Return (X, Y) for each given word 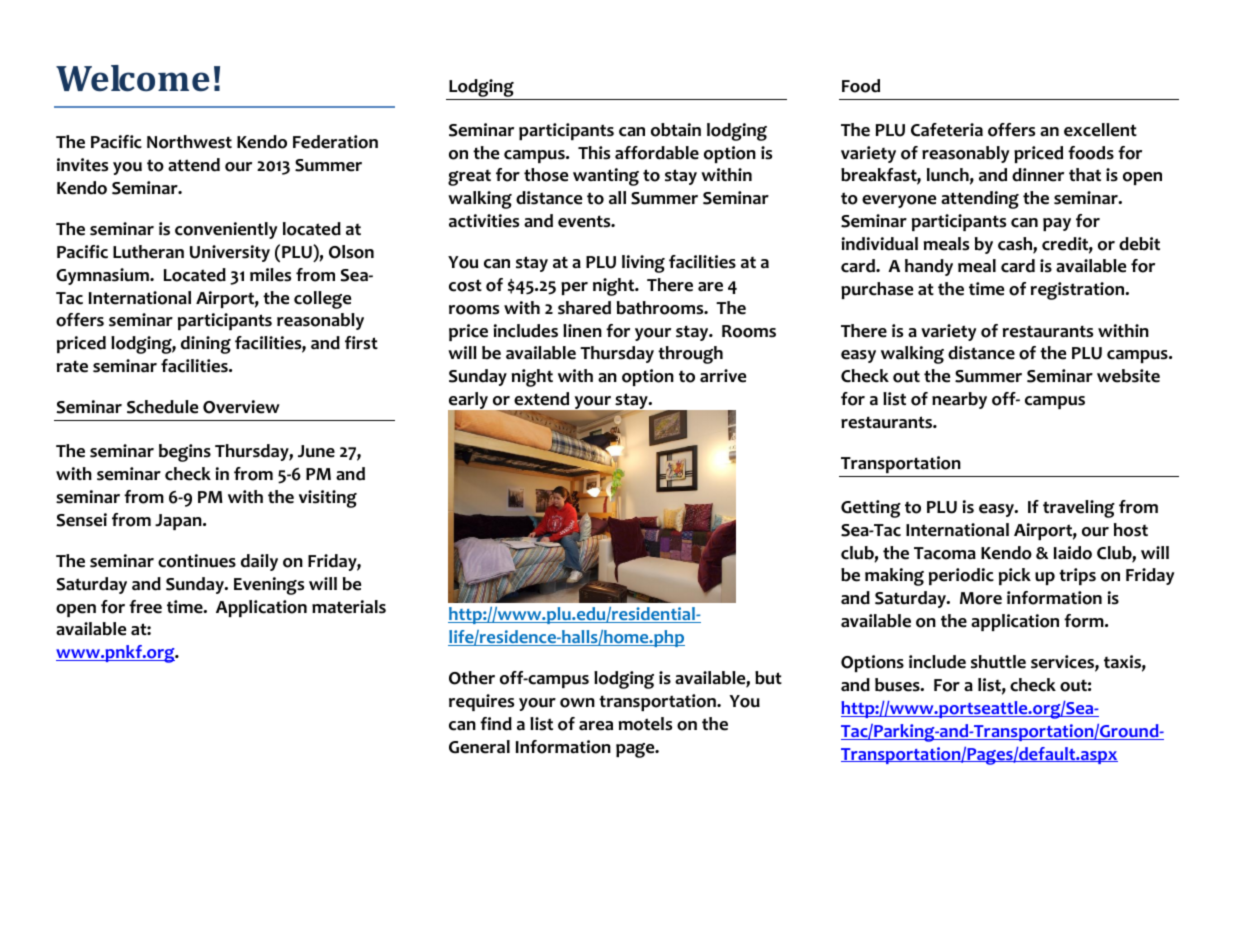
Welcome (133, 78)
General (479, 747)
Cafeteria (947, 130)
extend (541, 399)
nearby (959, 400)
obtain (676, 130)
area (596, 726)
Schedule (162, 407)
